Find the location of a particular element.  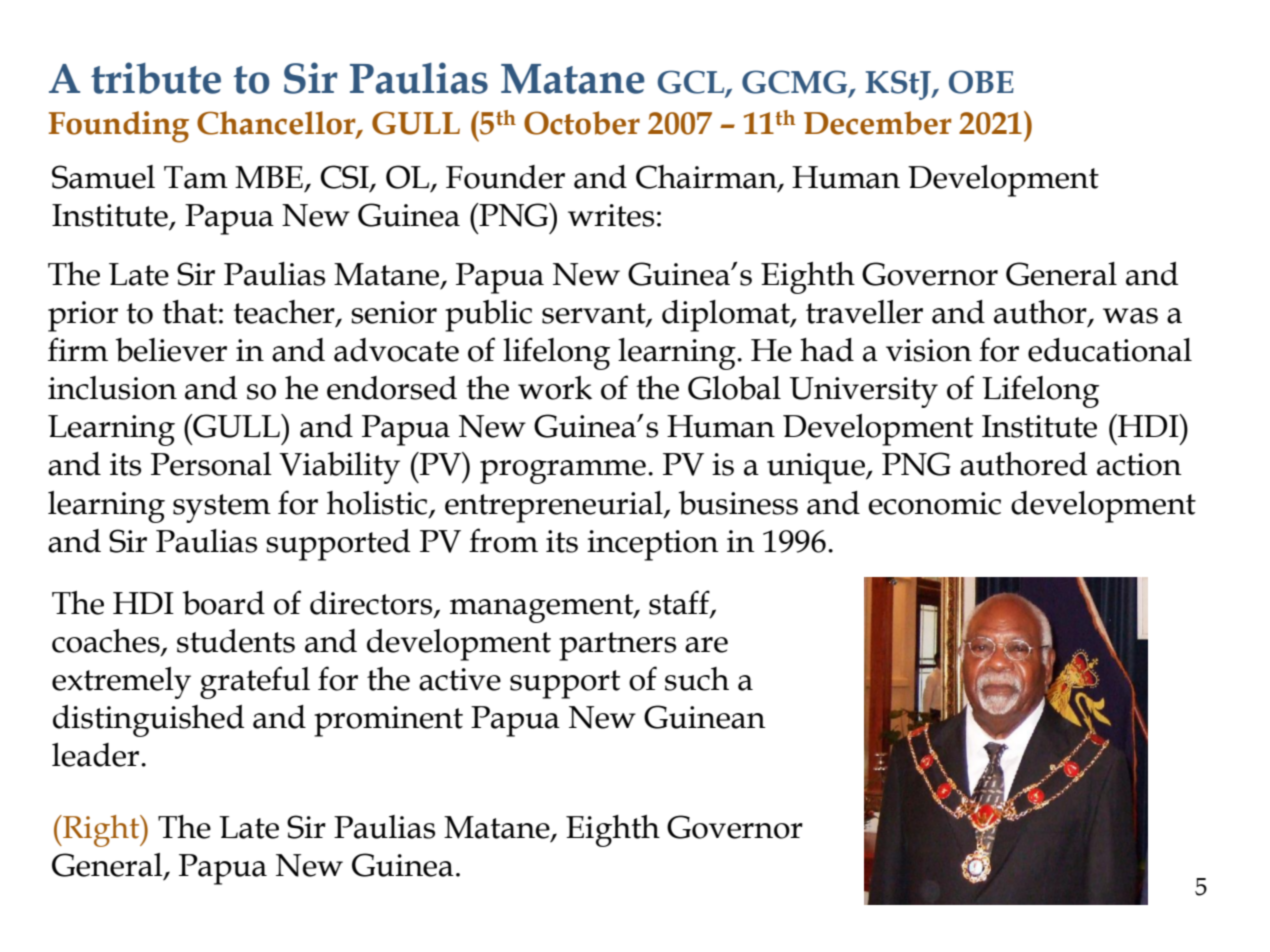

inclusion is located at coordinates (112, 388).
